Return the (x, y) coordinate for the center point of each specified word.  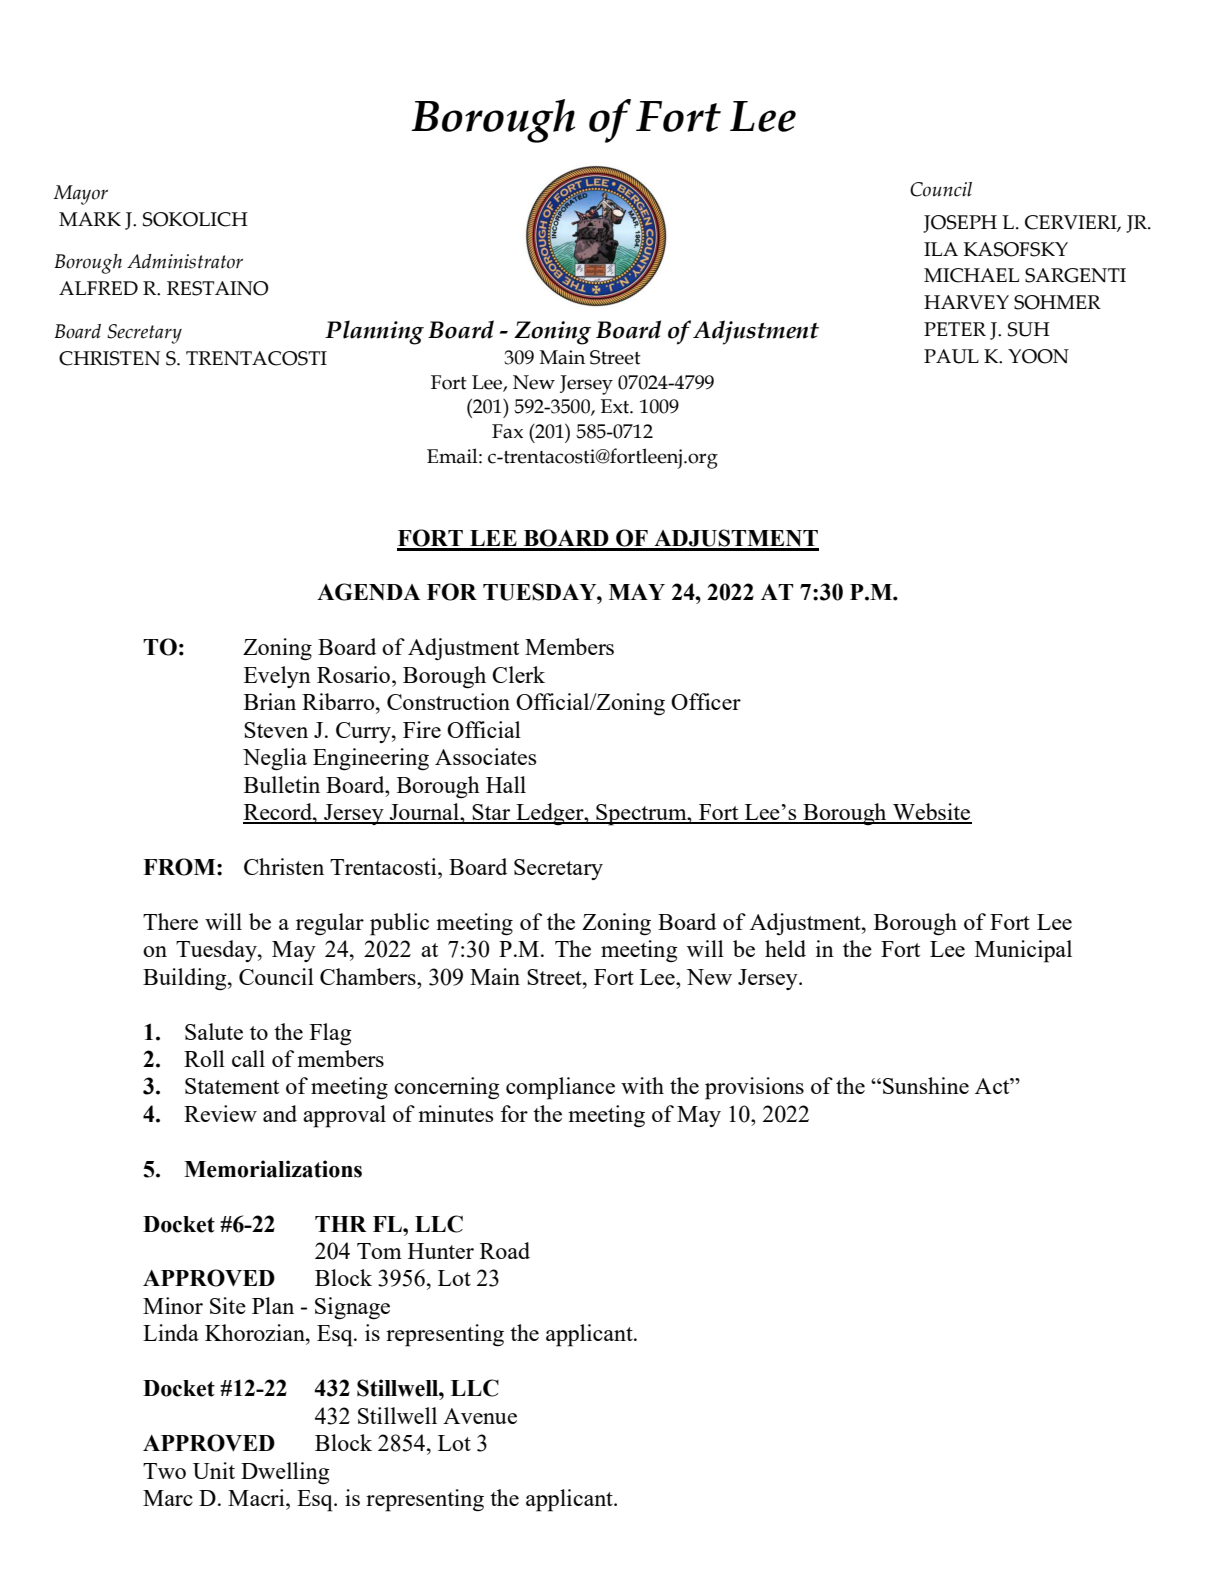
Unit (214, 1470)
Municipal (1023, 951)
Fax (507, 431)
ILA (941, 249)
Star (491, 813)
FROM (180, 867)
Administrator (185, 261)
